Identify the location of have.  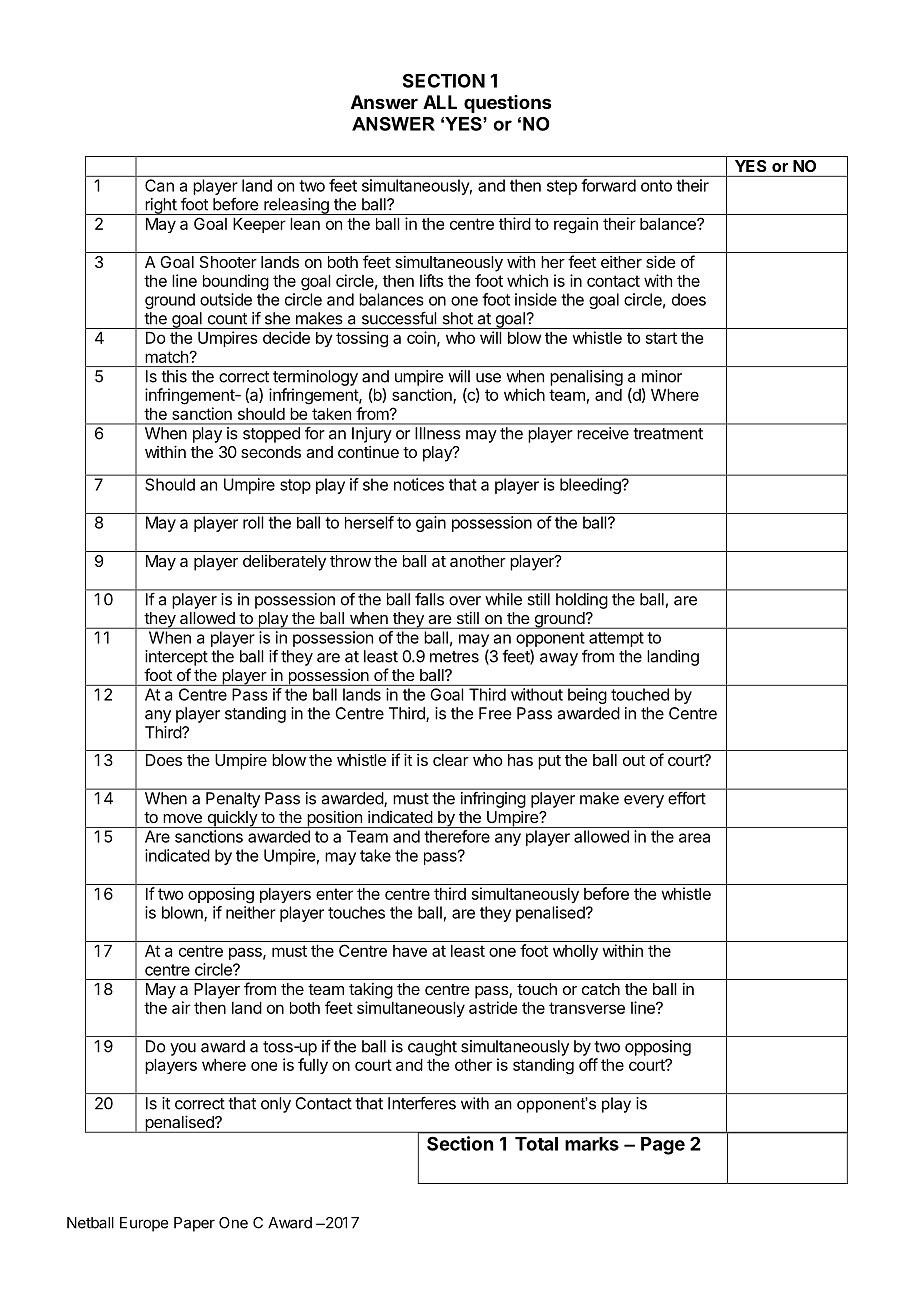
(410, 951).
